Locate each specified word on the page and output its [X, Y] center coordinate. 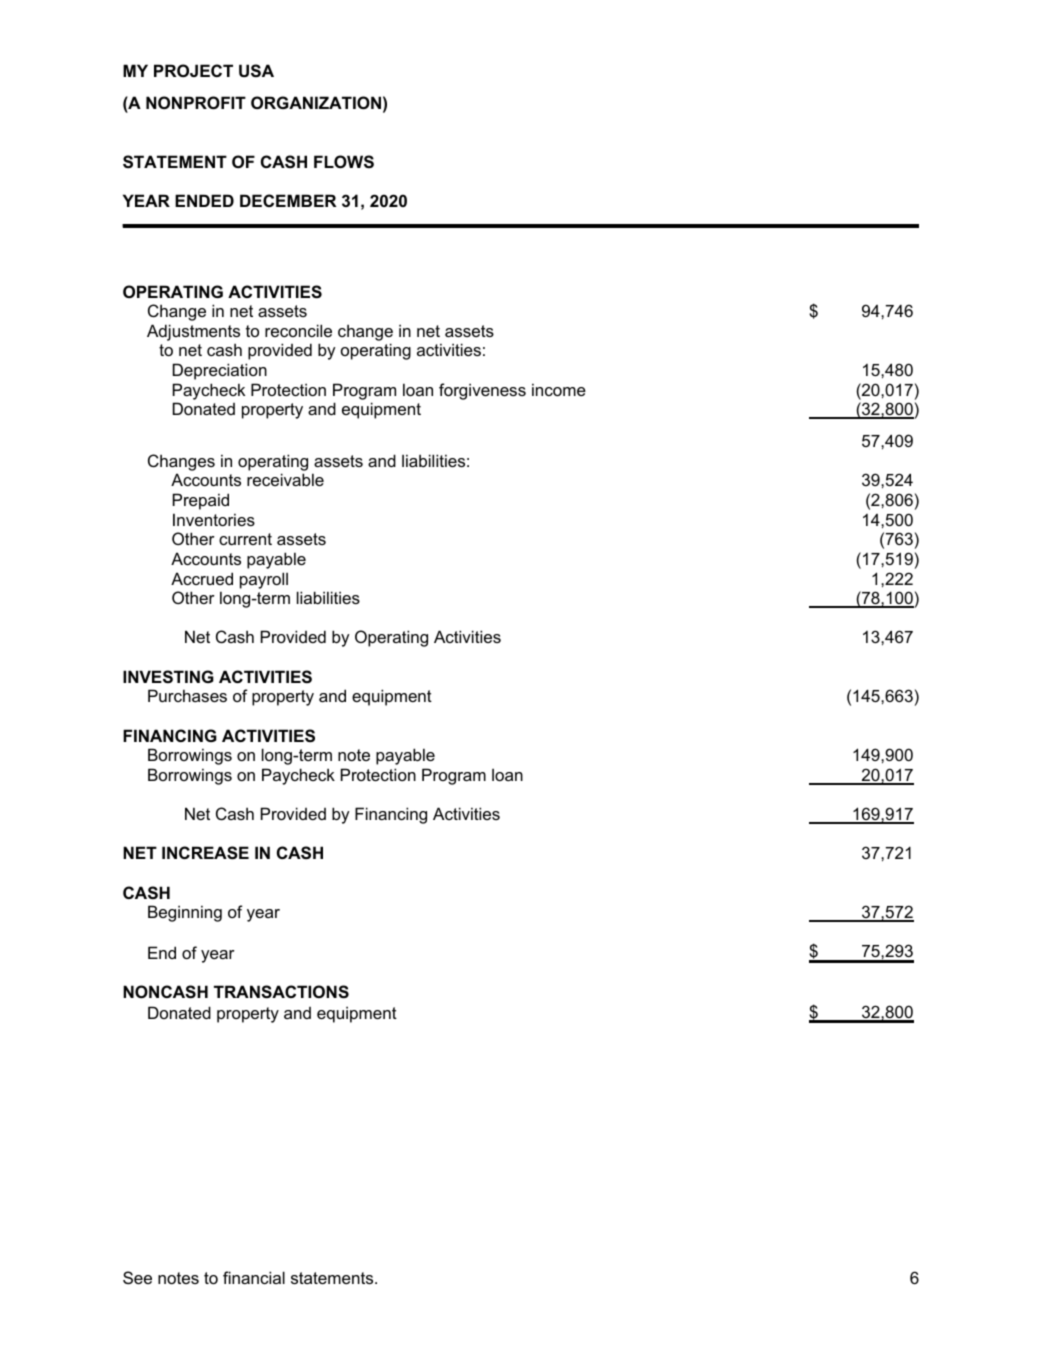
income [559, 389]
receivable [285, 479]
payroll [264, 580]
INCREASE [205, 853]
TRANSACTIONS [281, 992]
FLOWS [344, 162]
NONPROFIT [196, 102]
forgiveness [482, 391]
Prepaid [201, 501]
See [137, 1277]
